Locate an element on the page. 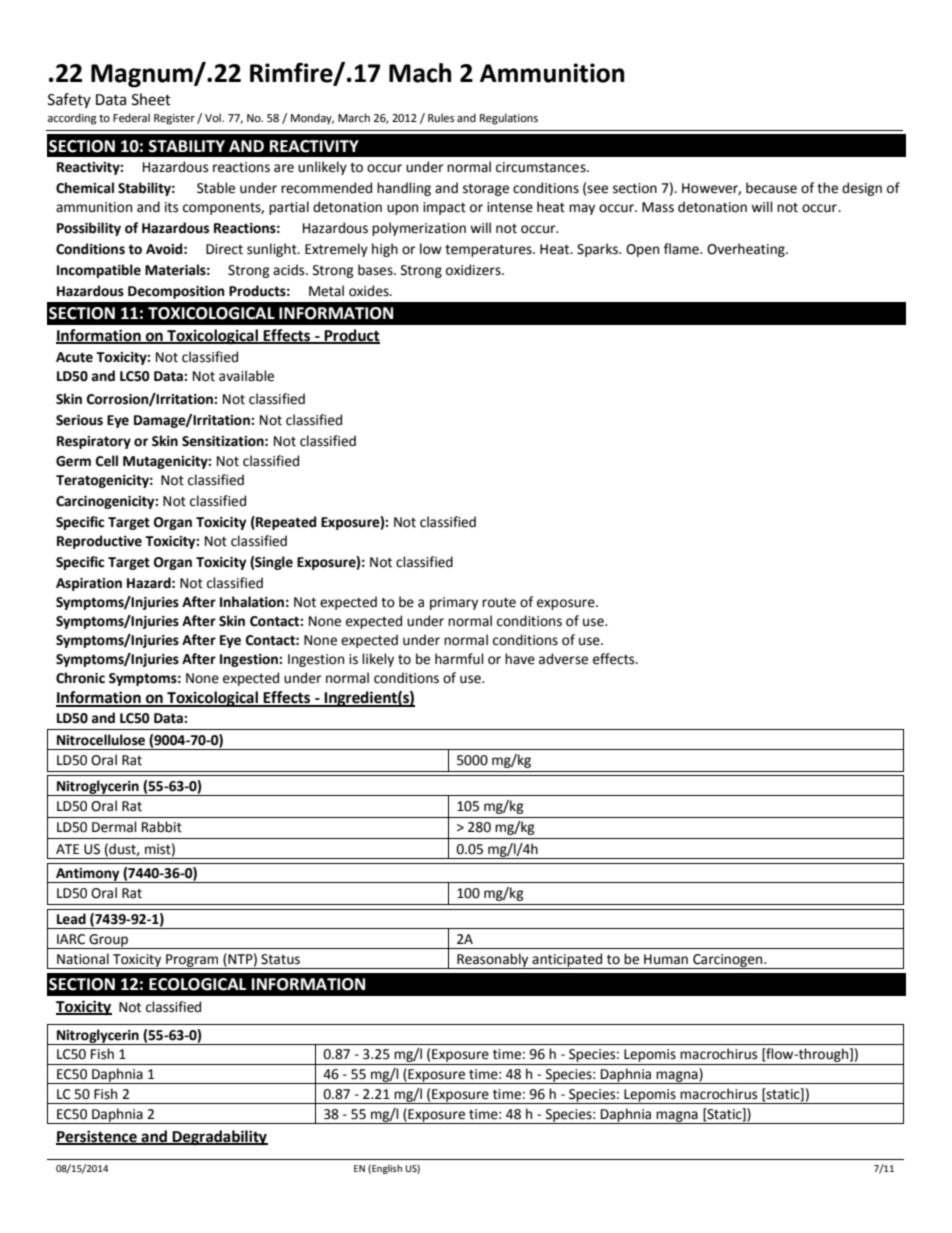 This page has width=952, height=1233. adverse is located at coordinates (563, 659).
